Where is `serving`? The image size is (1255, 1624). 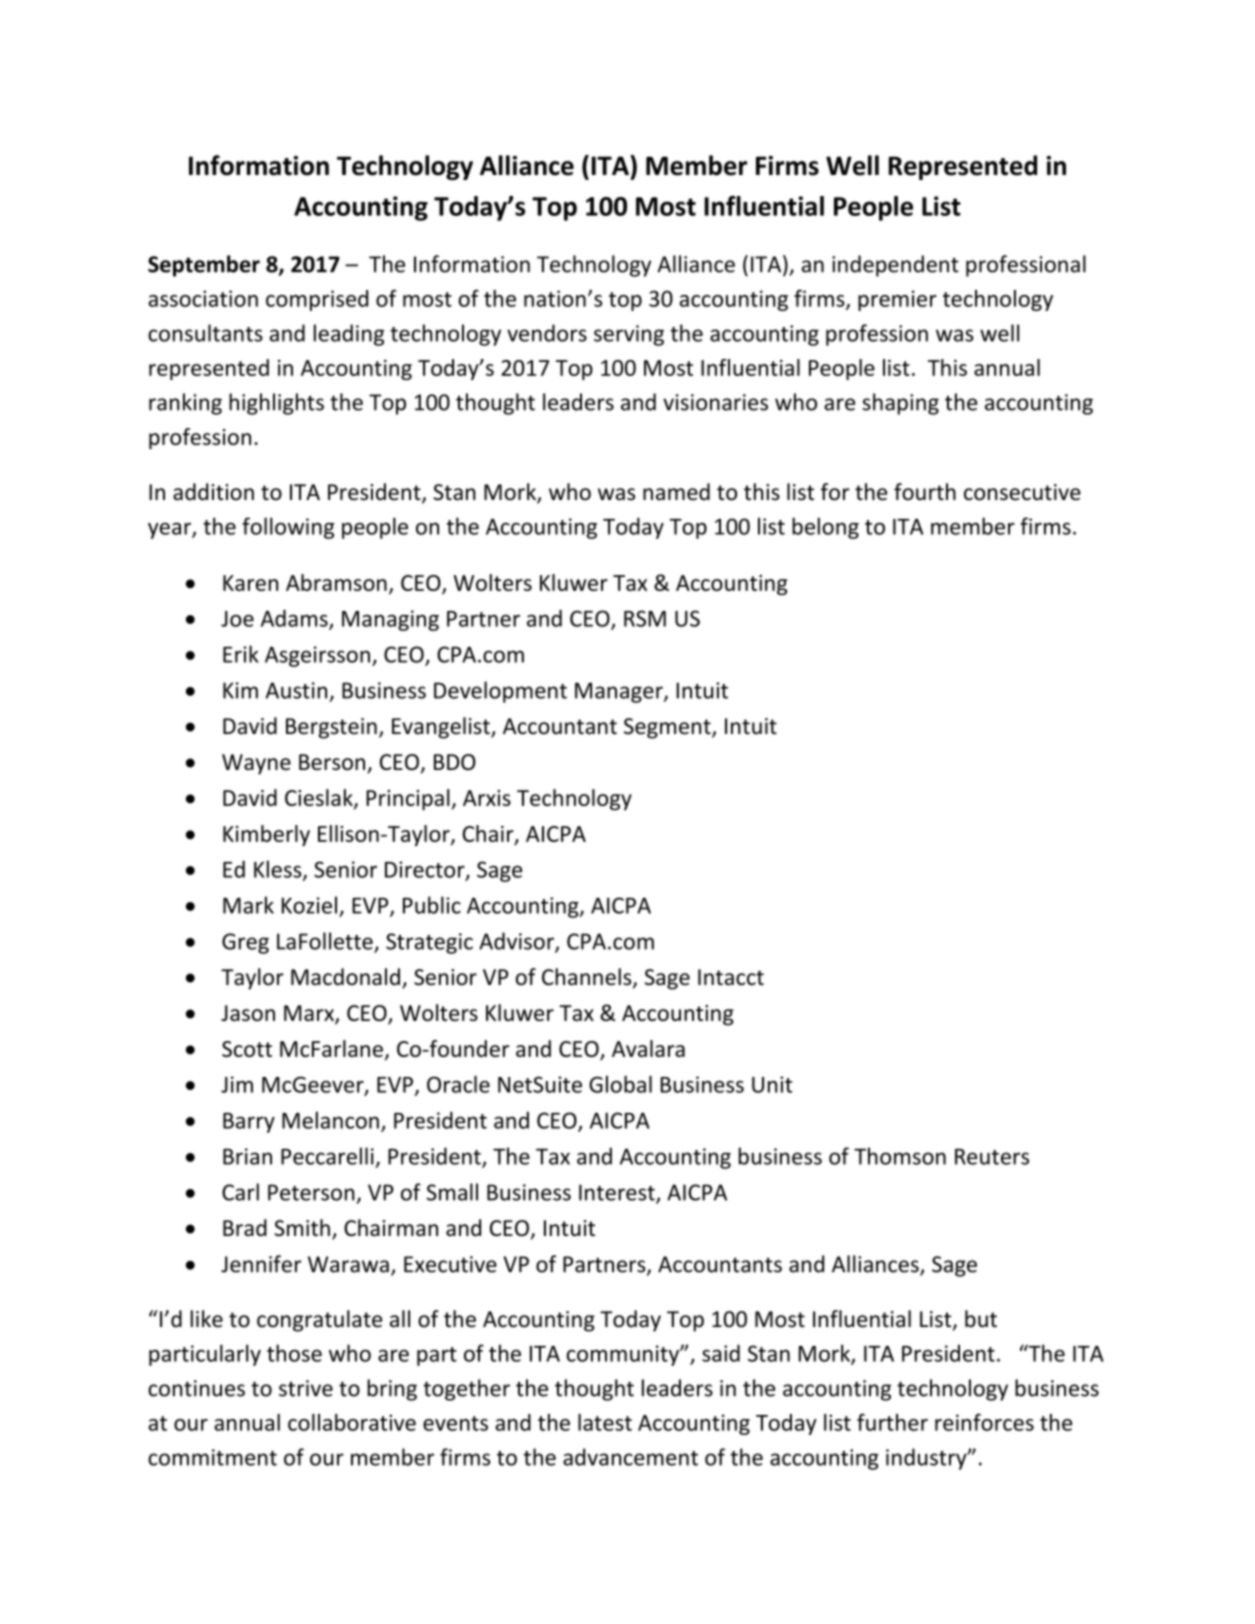
serving is located at coordinates (629, 335).
